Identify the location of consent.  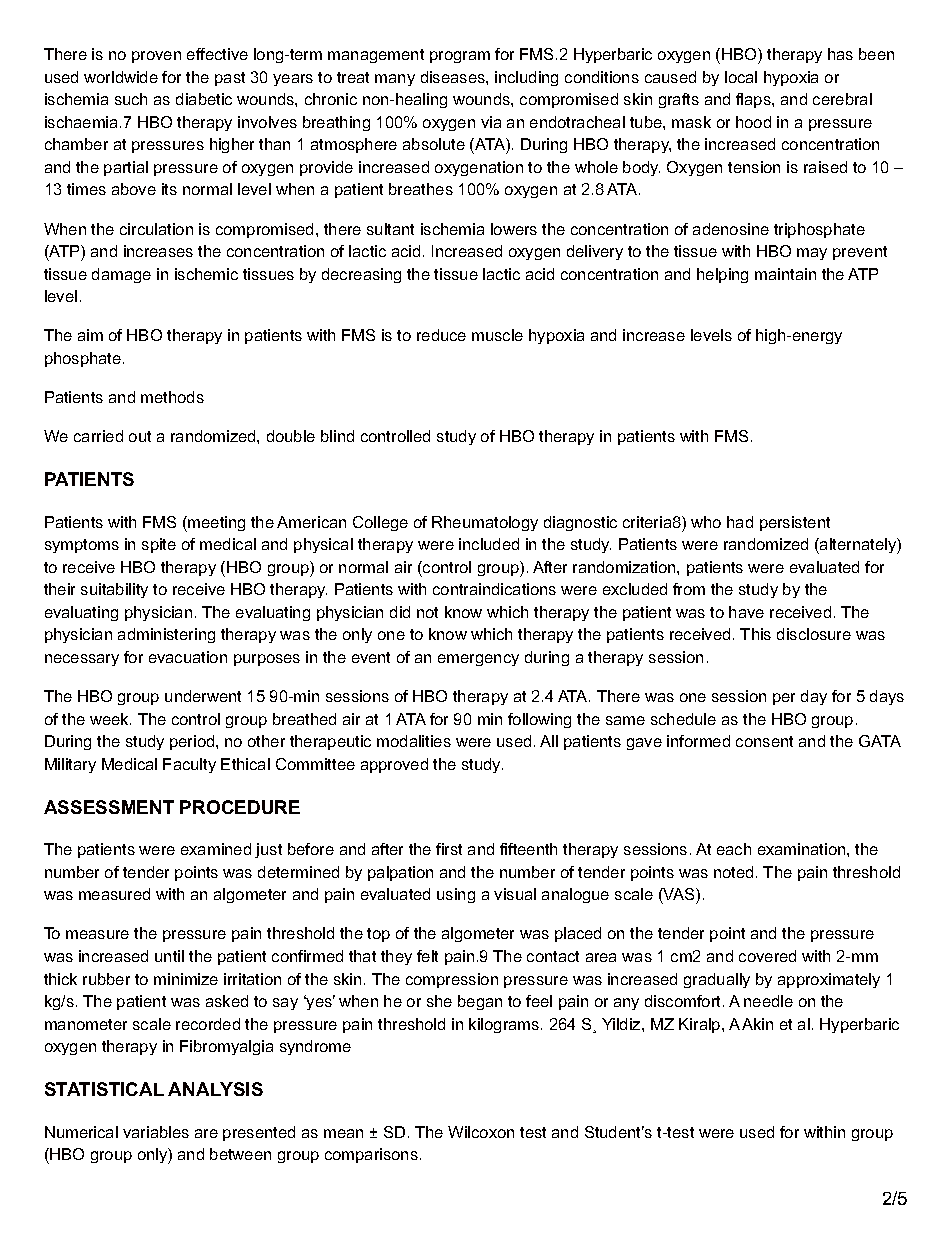
(764, 741).
